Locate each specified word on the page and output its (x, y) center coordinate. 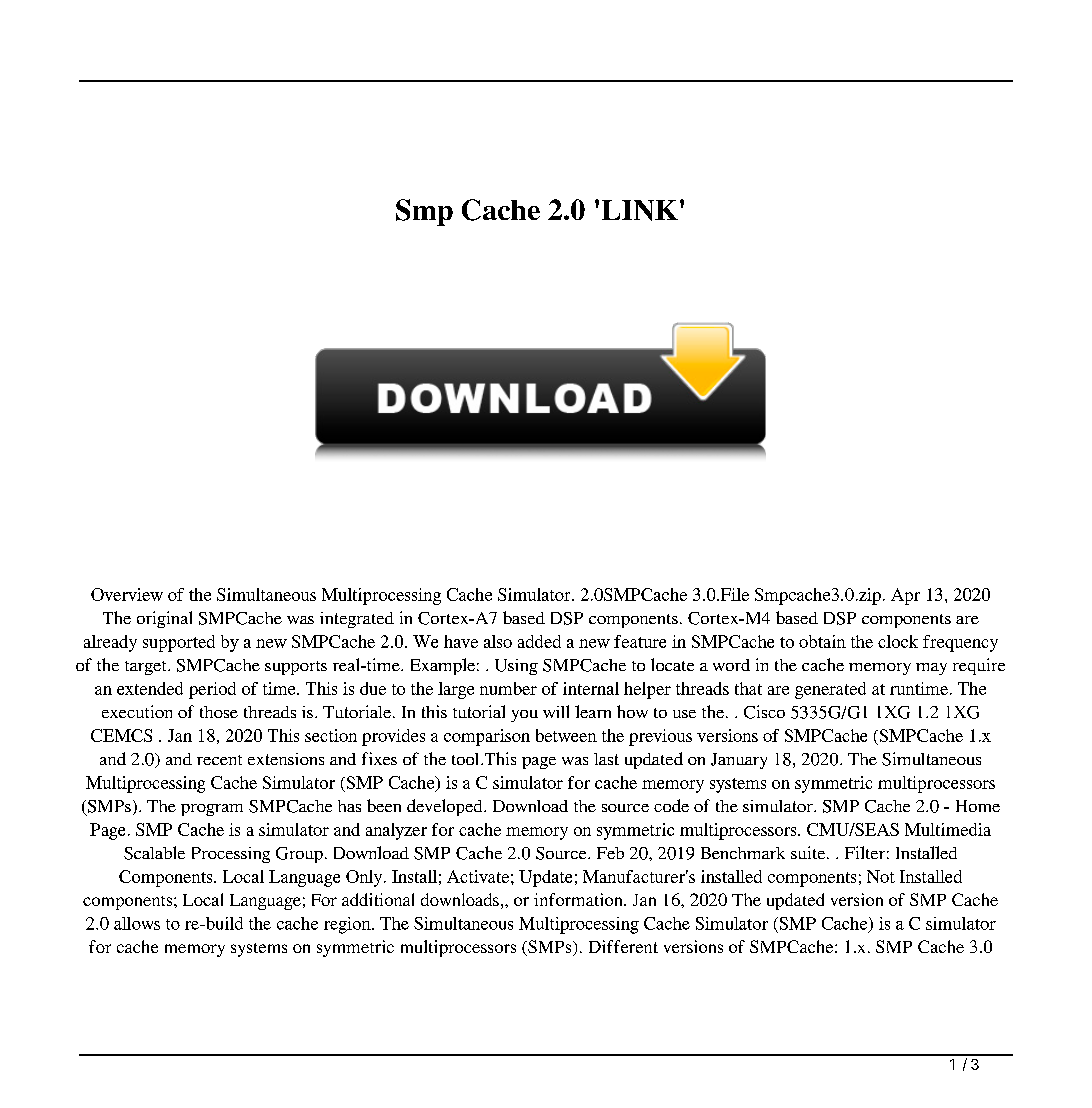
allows (137, 923)
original (164, 619)
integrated (357, 620)
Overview (127, 594)
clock (898, 641)
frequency (960, 643)
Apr (905, 596)
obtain (822, 641)
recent (219, 760)
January (739, 761)
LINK (640, 210)
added (539, 641)
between (566, 735)
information (579, 899)
